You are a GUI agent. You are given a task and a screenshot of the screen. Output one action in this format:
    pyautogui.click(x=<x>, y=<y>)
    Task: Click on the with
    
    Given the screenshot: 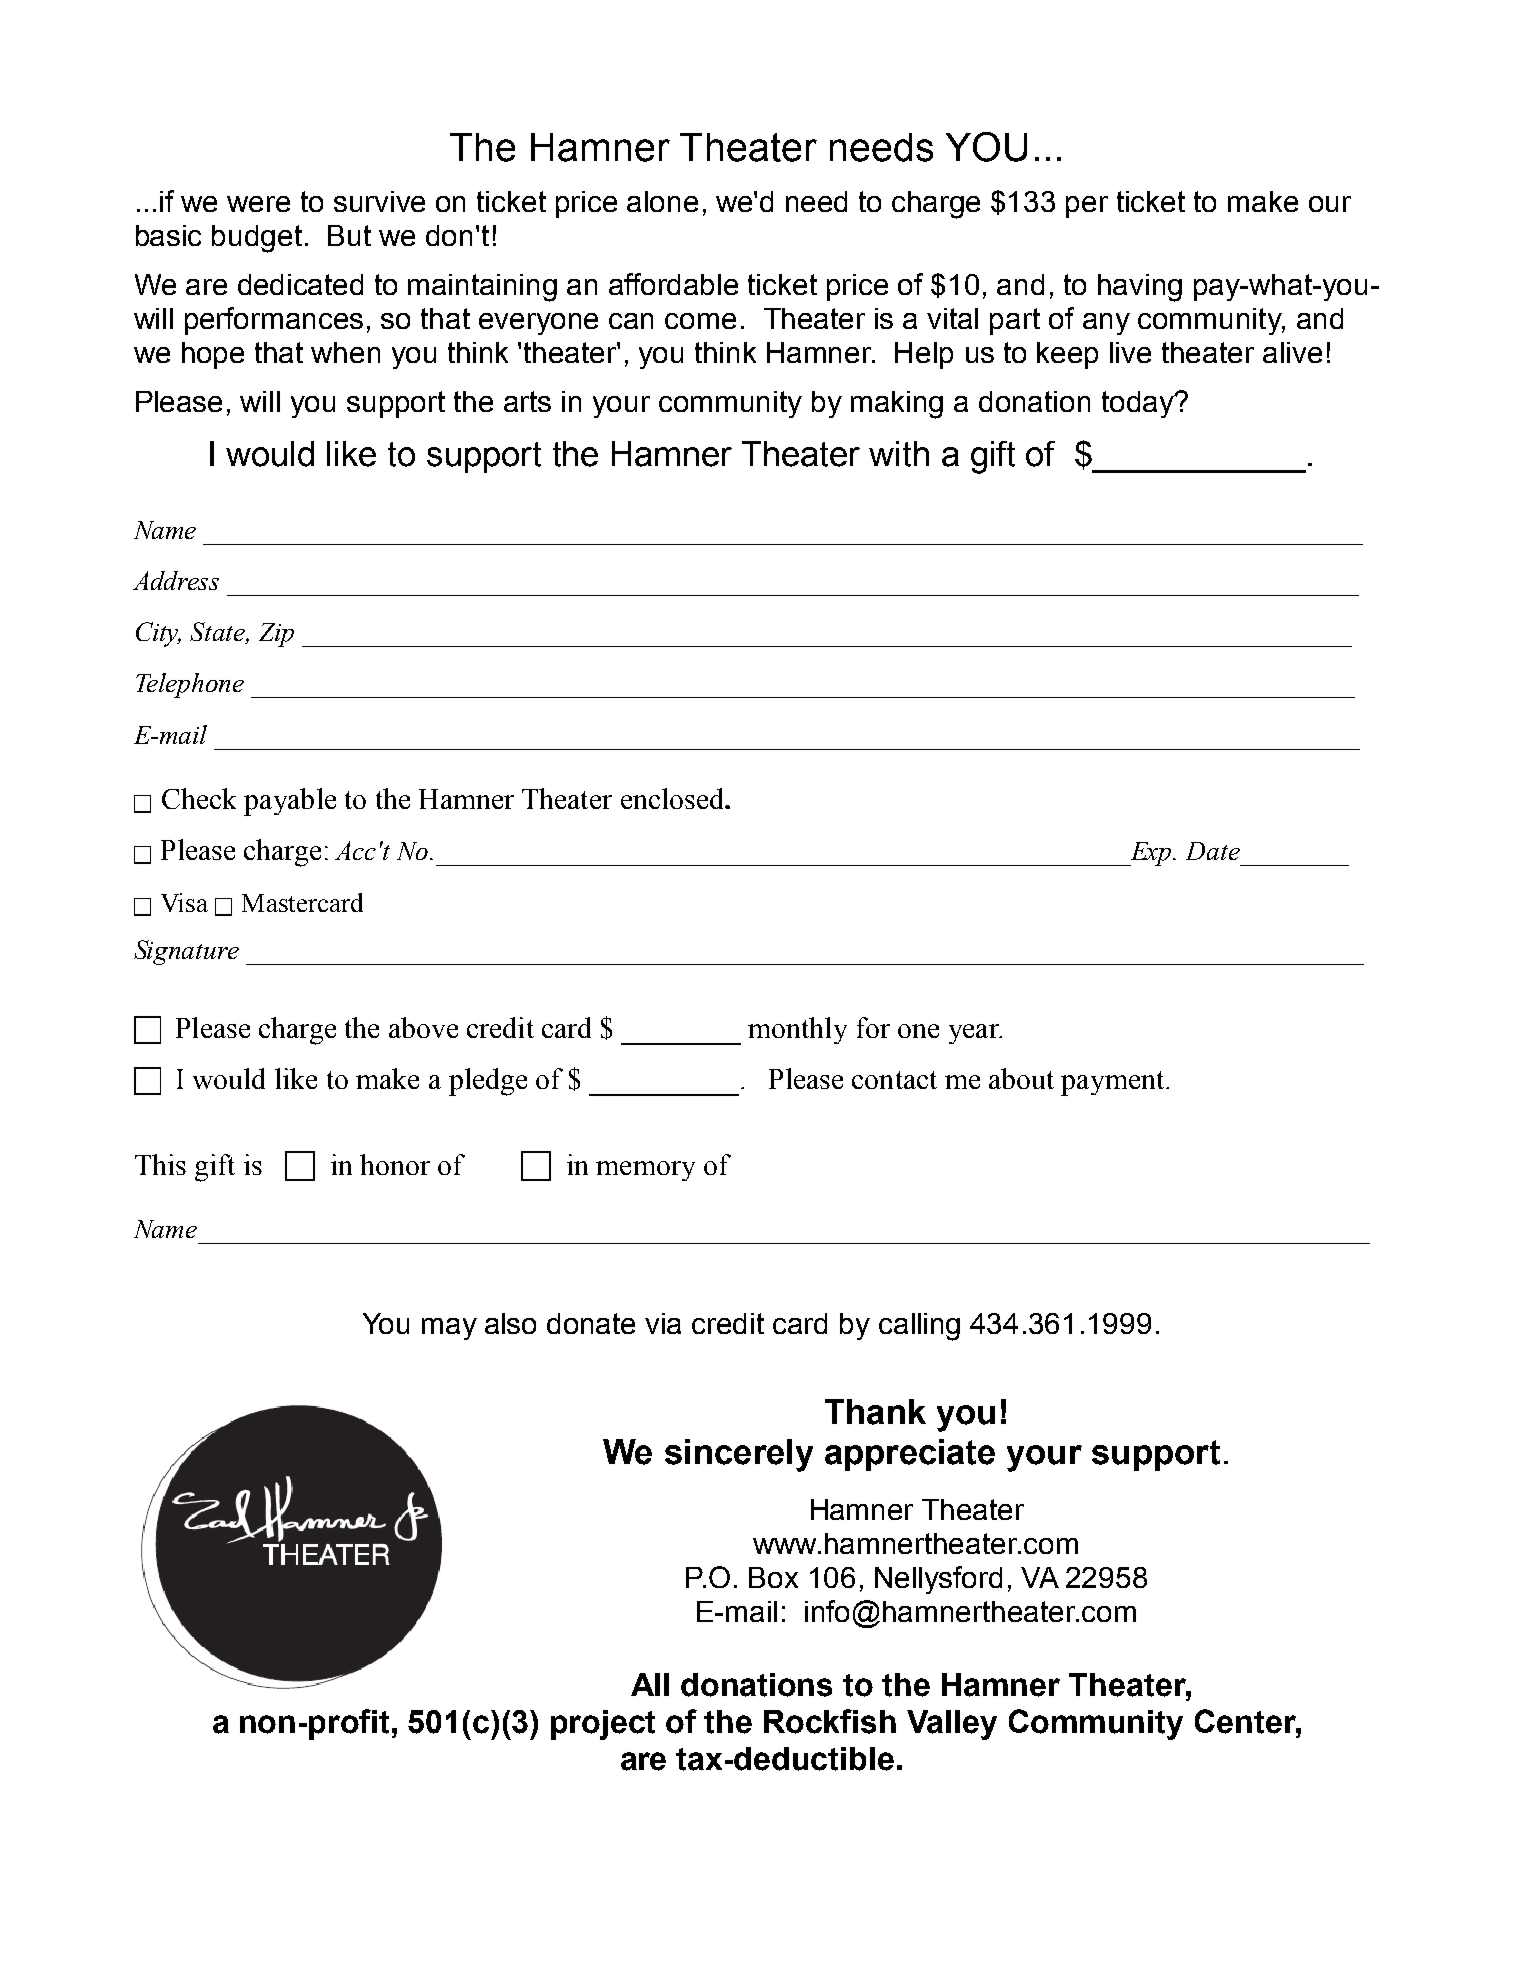 What is the action you would take?
    pyautogui.click(x=899, y=454)
